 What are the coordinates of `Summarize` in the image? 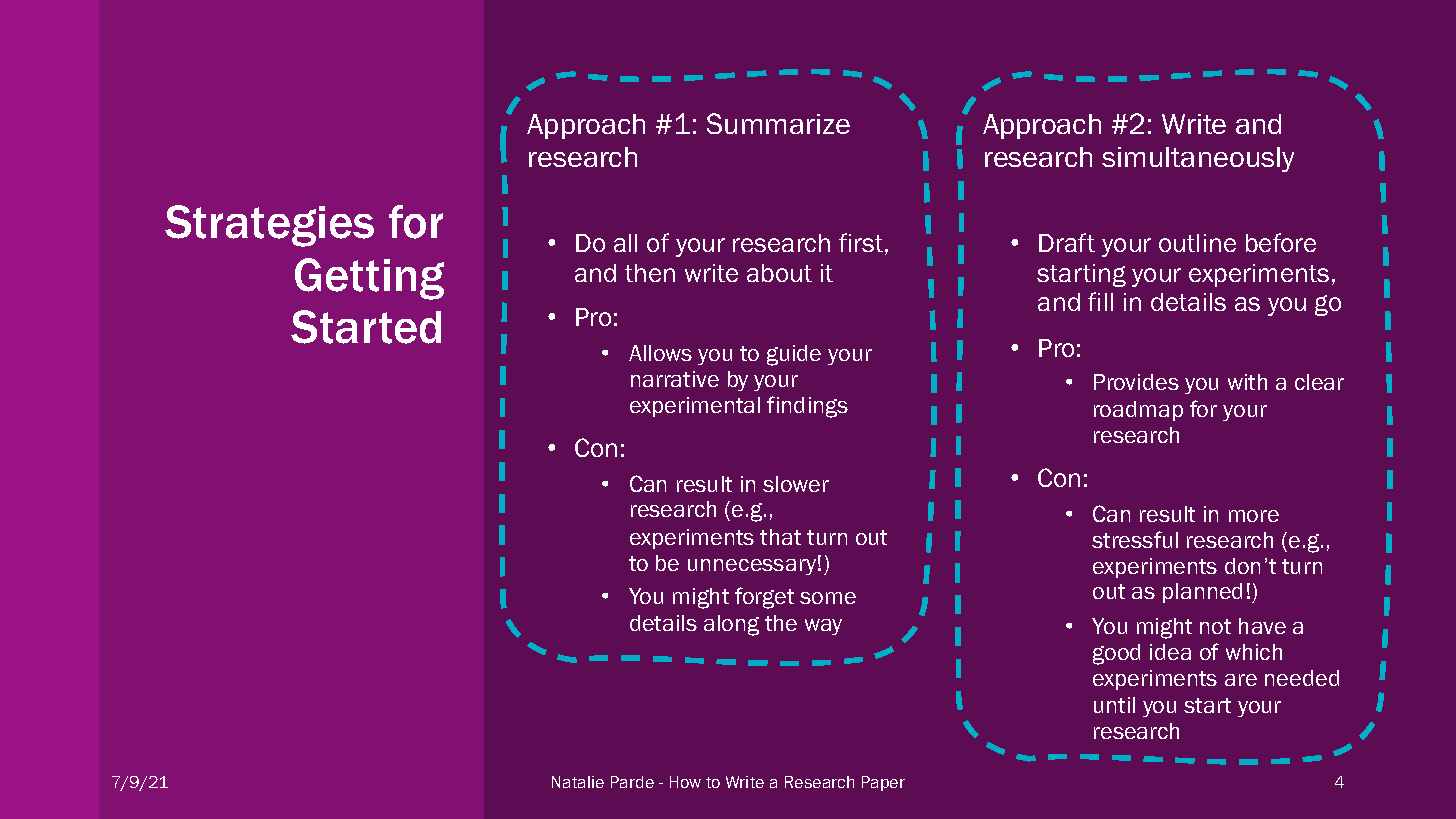 It's located at (778, 123).
